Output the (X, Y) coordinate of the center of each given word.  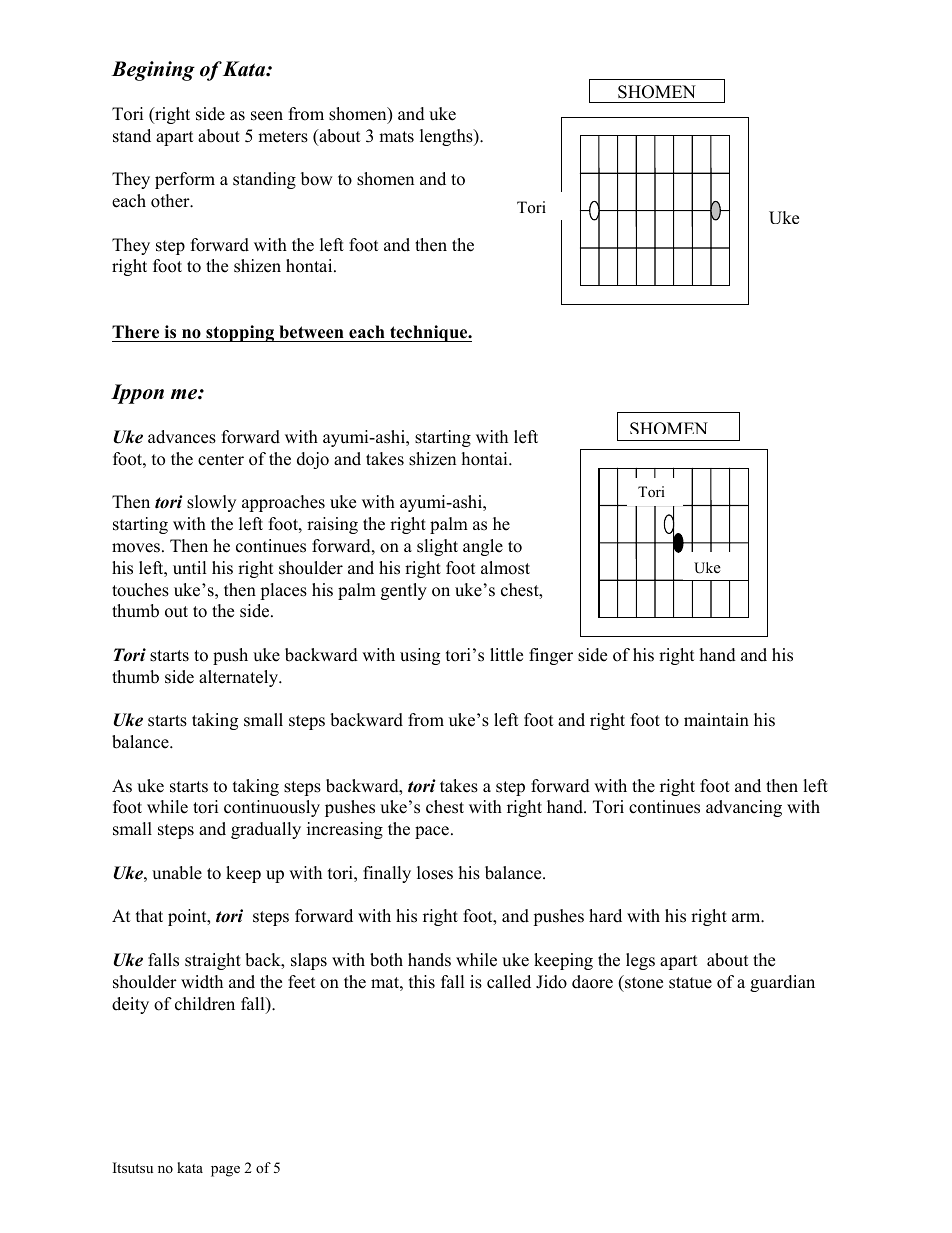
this (422, 982)
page (225, 1171)
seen (267, 116)
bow (317, 179)
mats (396, 137)
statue (690, 983)
